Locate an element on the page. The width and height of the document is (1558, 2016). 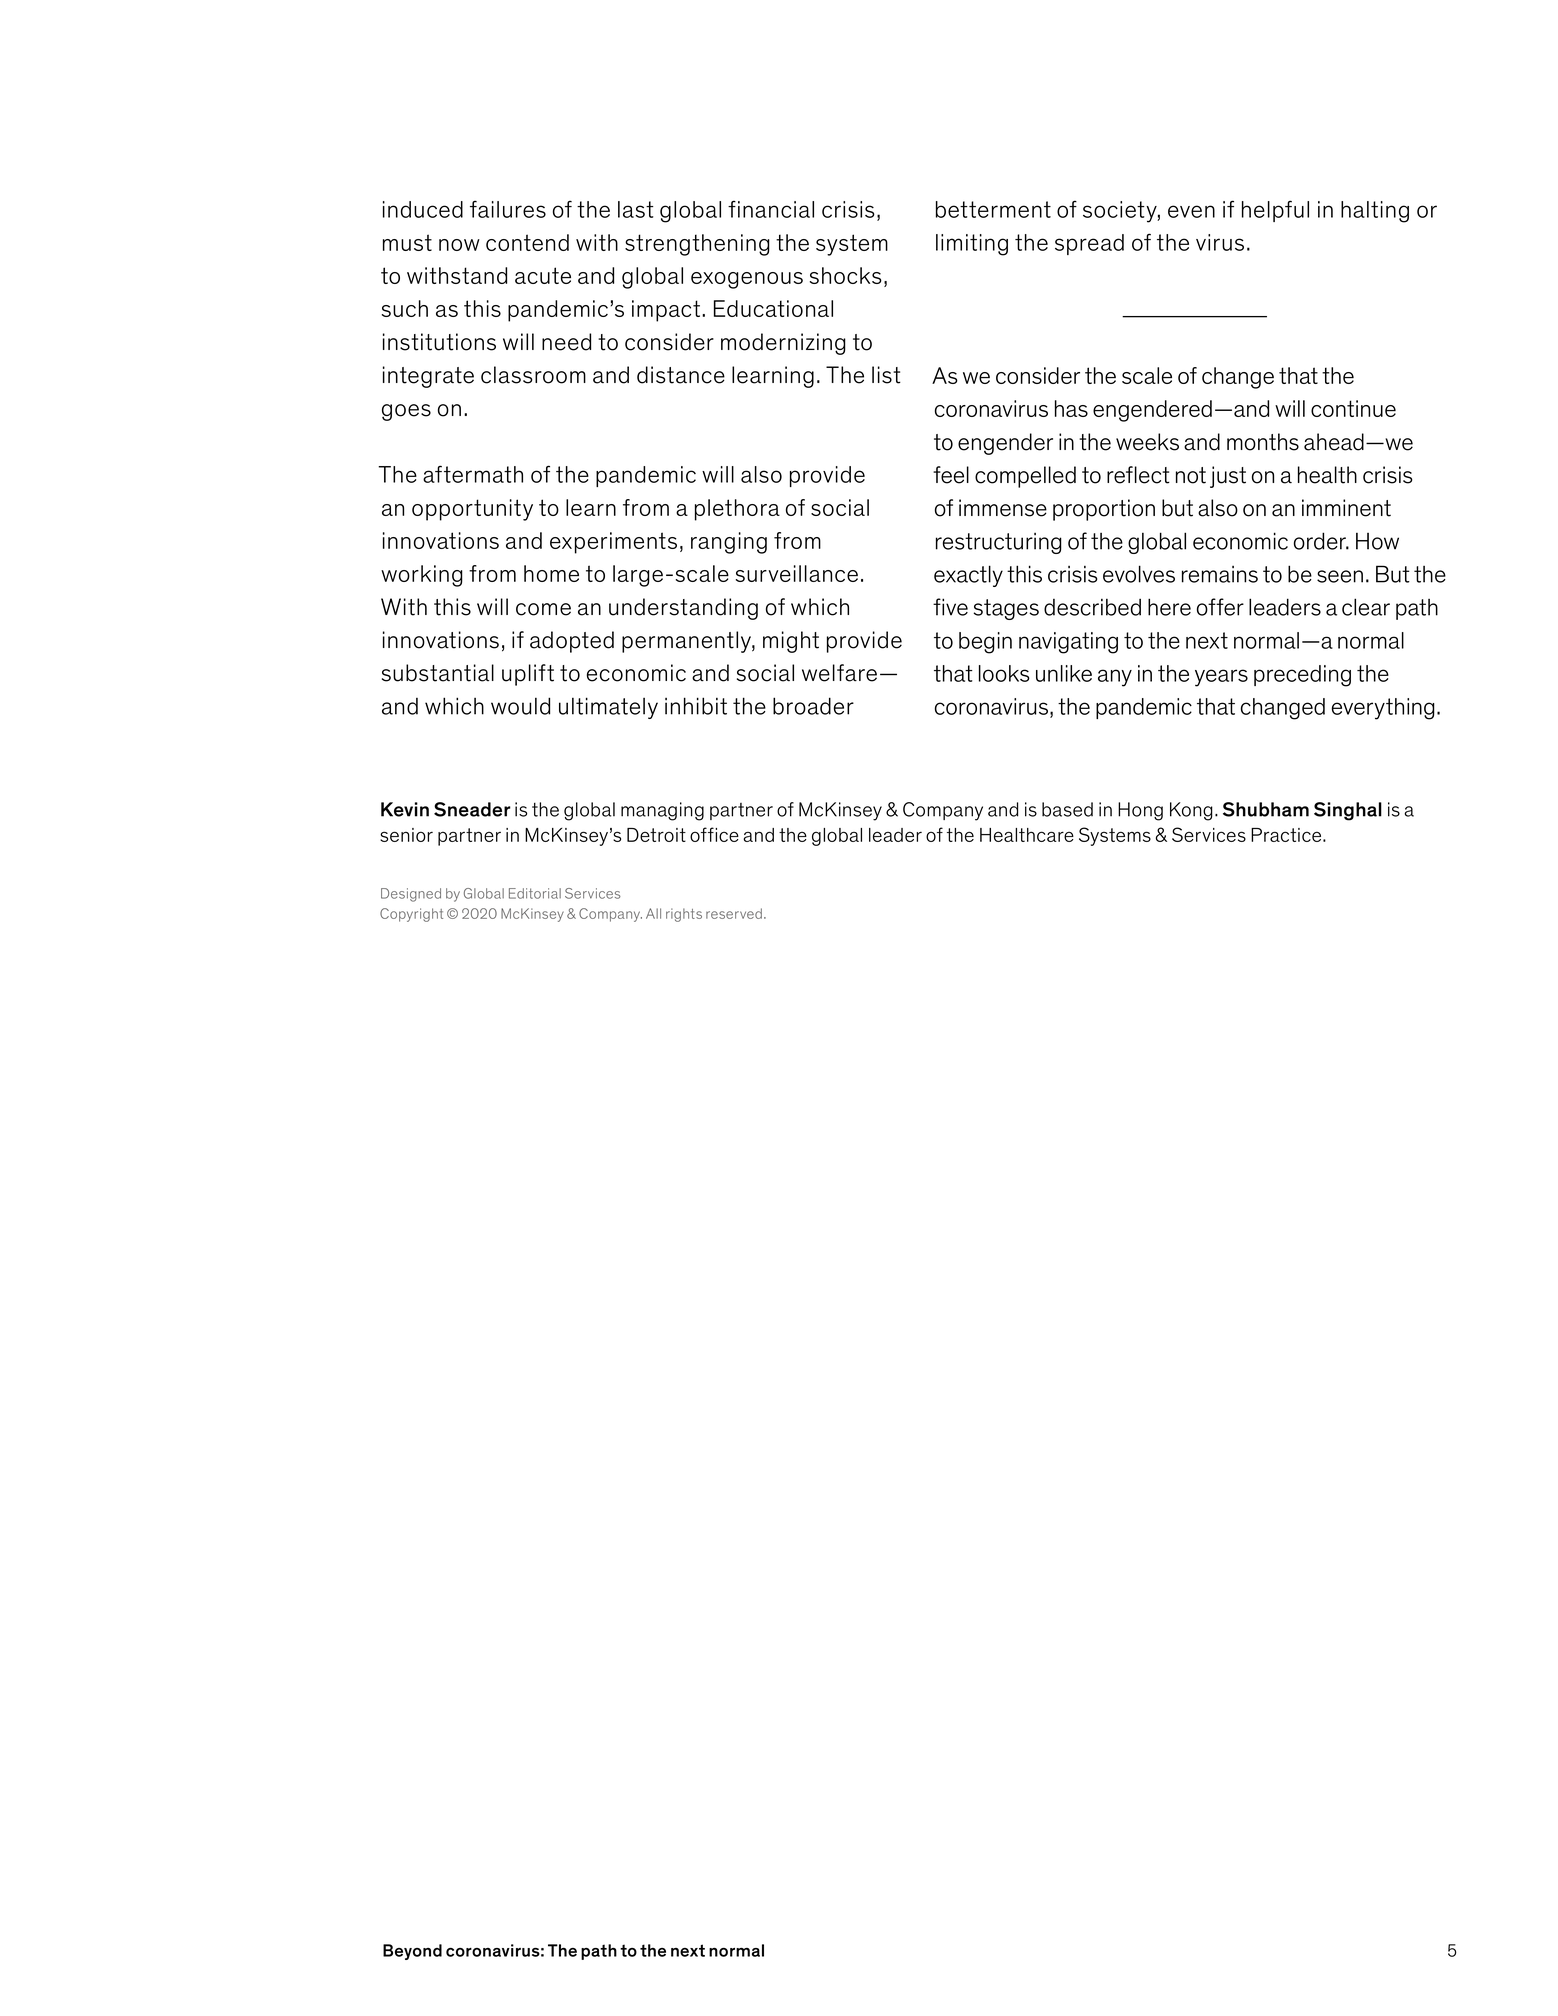
Beyond is located at coordinates (412, 1952).
